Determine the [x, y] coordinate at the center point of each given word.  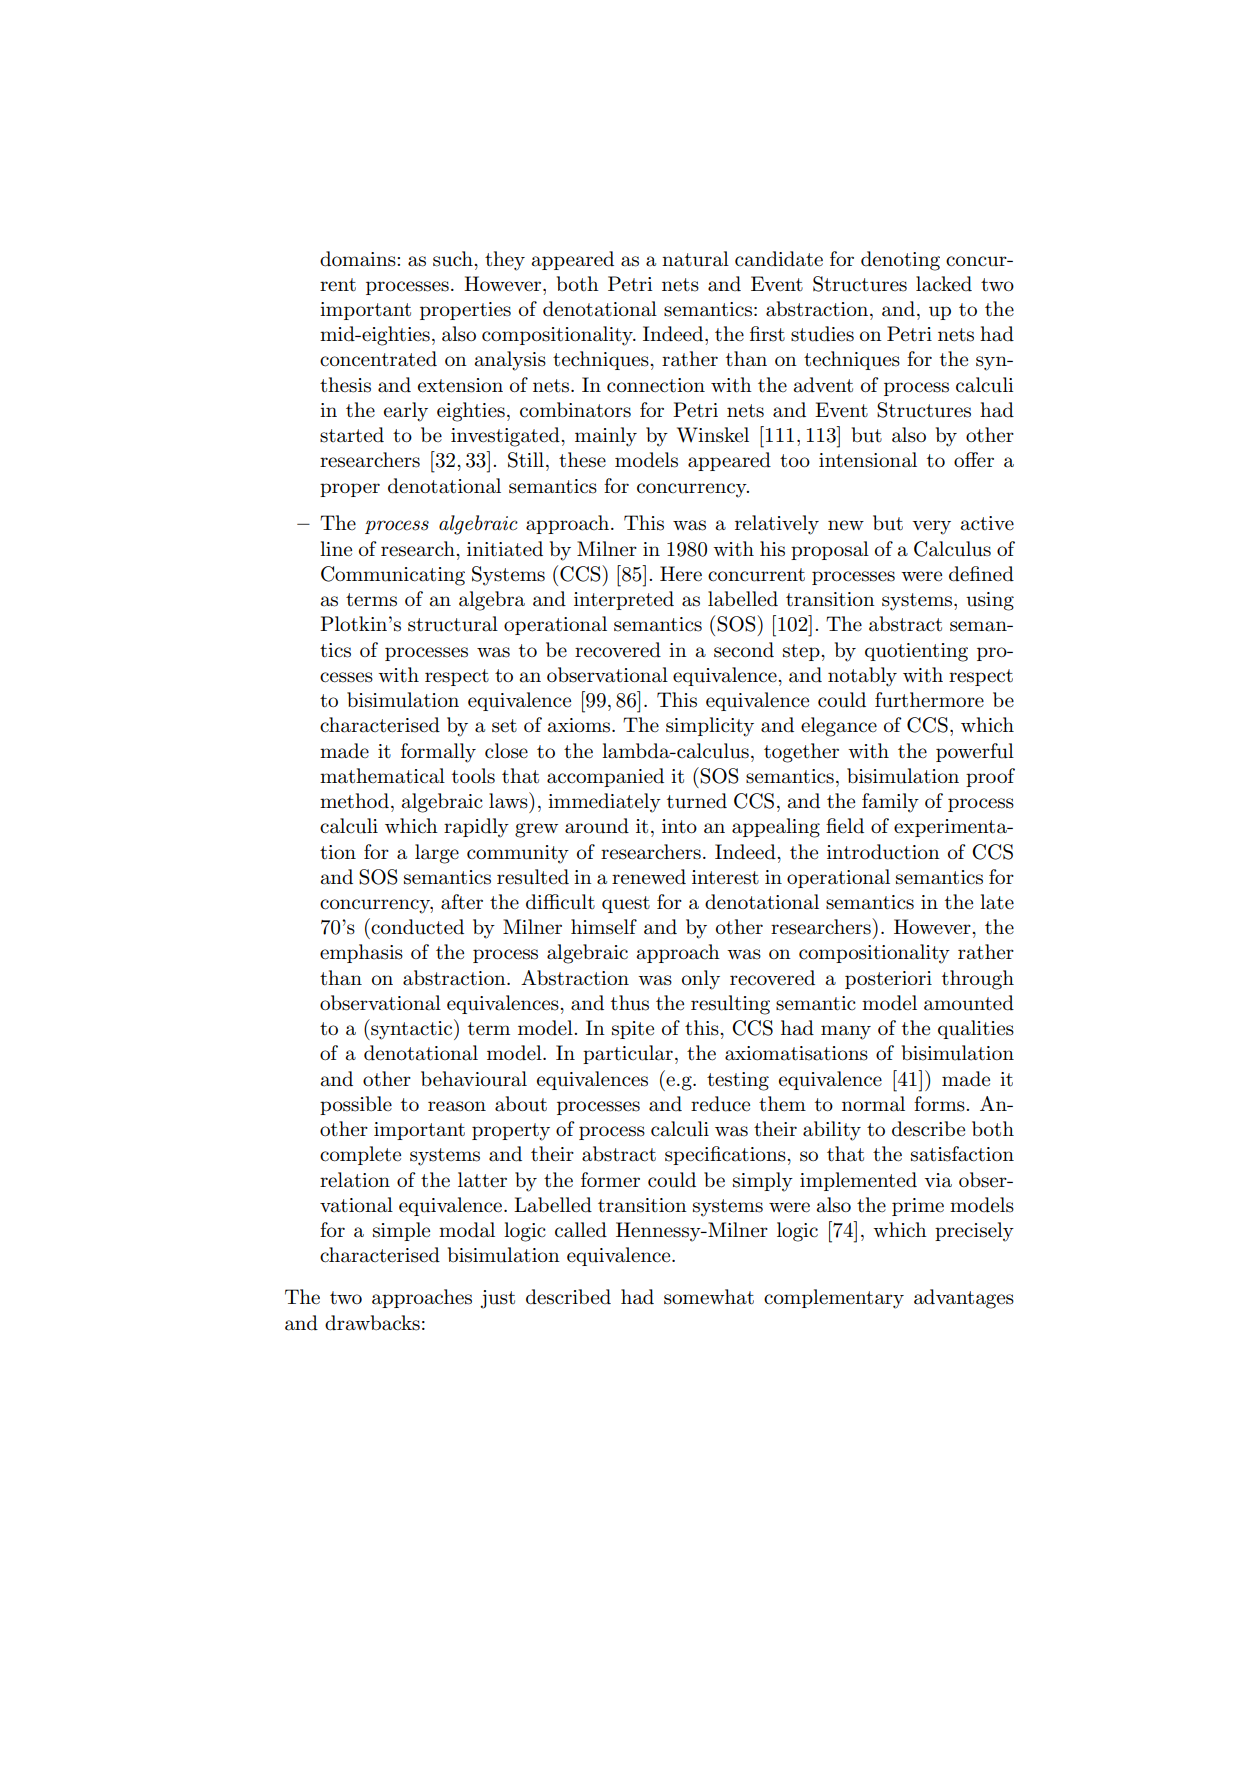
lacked [944, 284]
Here [681, 574]
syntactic [412, 1029]
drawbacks [372, 1323]
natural [695, 259]
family [890, 803]
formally [438, 753]
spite [633, 1030]
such [454, 259]
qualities [976, 1029]
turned [697, 801]
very [931, 527]
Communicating [393, 576]
